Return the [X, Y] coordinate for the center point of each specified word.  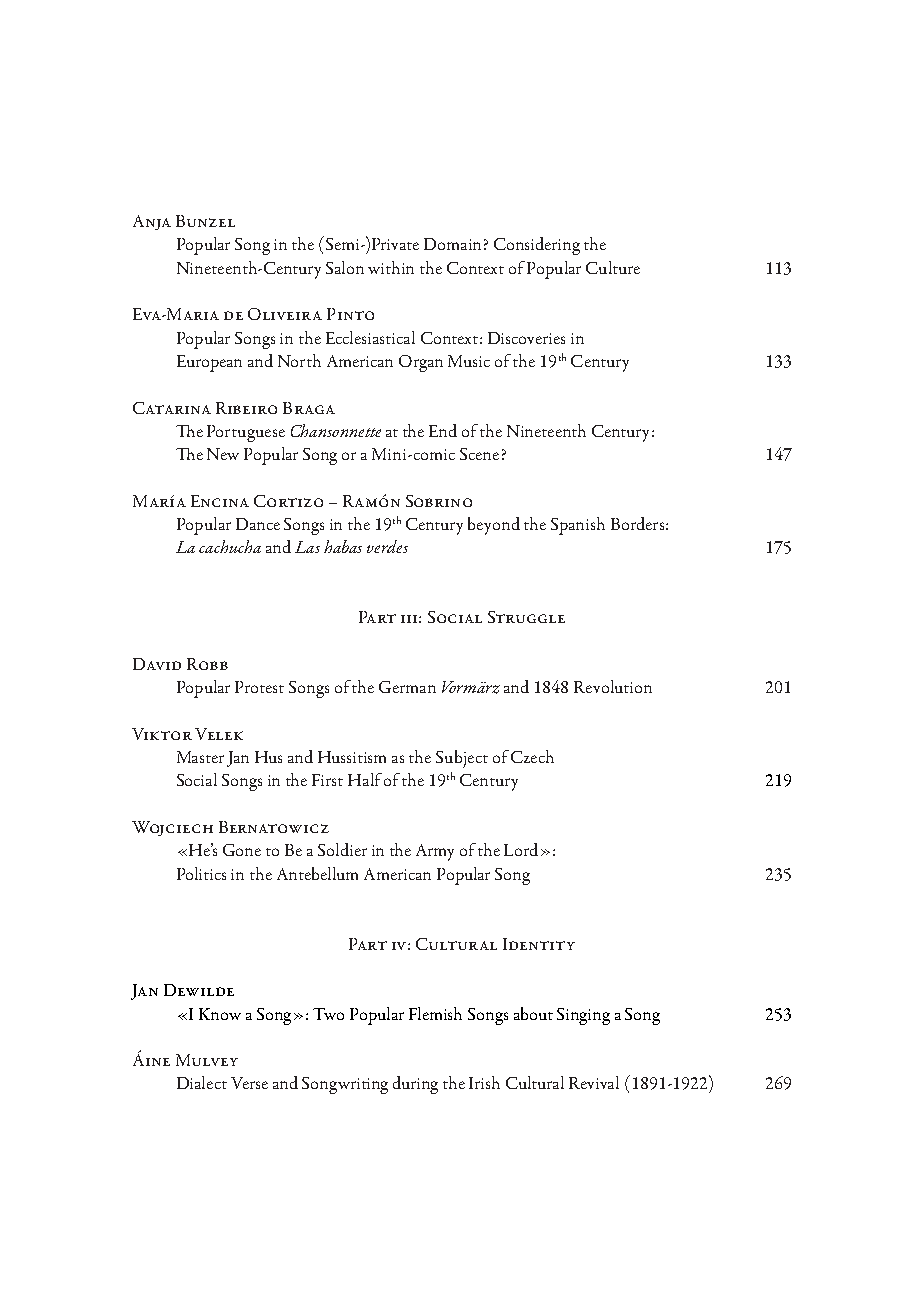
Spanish [578, 526]
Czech [532, 756]
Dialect [202, 1082]
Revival [594, 1082]
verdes [387, 546]
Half [365, 779]
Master [200, 757]
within [391, 267]
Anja [152, 222]
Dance [258, 524]
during [415, 1085]
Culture [613, 267]
